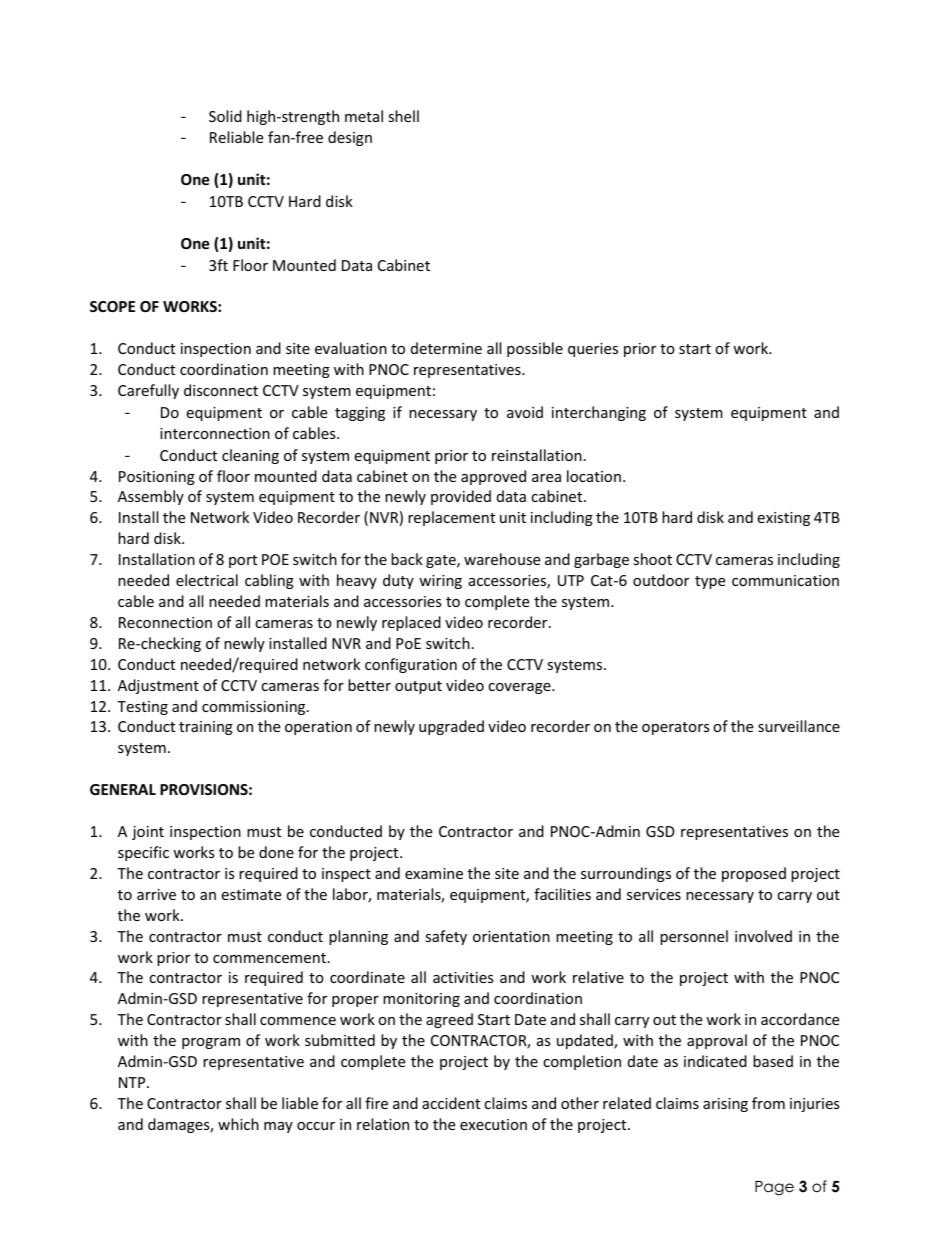  Describe the element at coordinates (225, 116) in the document. I see `Solid` at that location.
